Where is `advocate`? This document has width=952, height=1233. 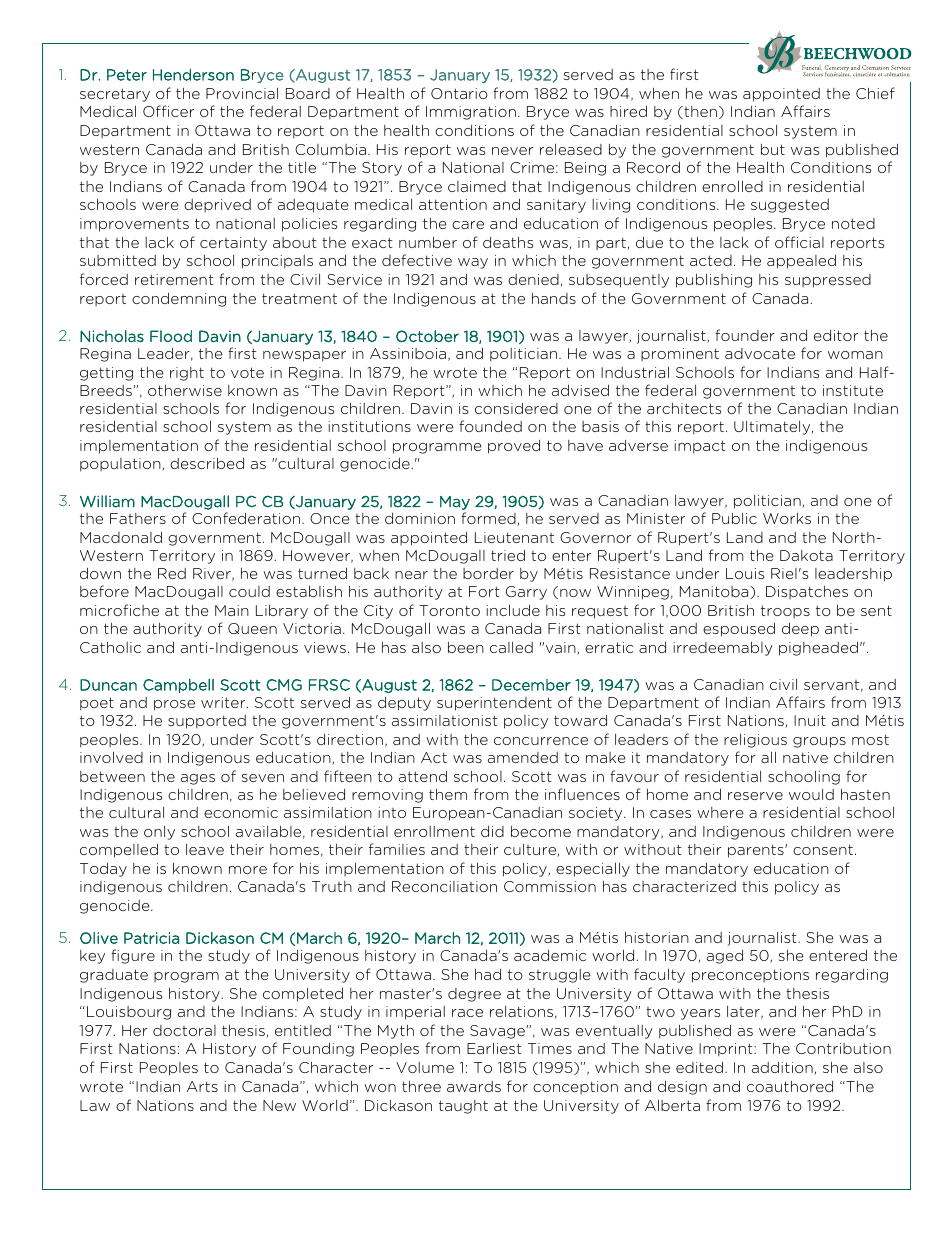
advocate is located at coordinates (760, 353).
